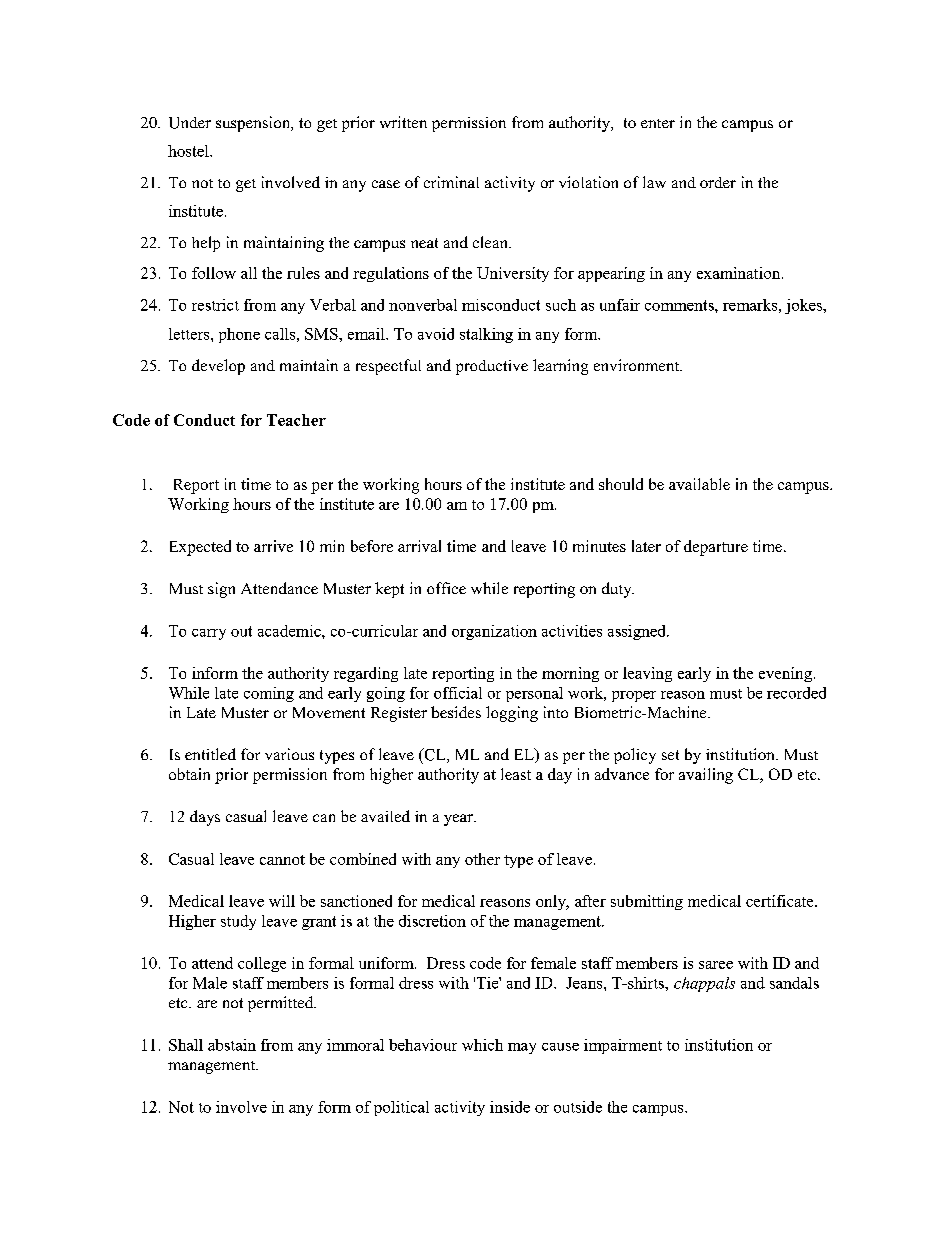 The image size is (952, 1233). Describe the element at coordinates (716, 548) in the document. I see `departure` at that location.
